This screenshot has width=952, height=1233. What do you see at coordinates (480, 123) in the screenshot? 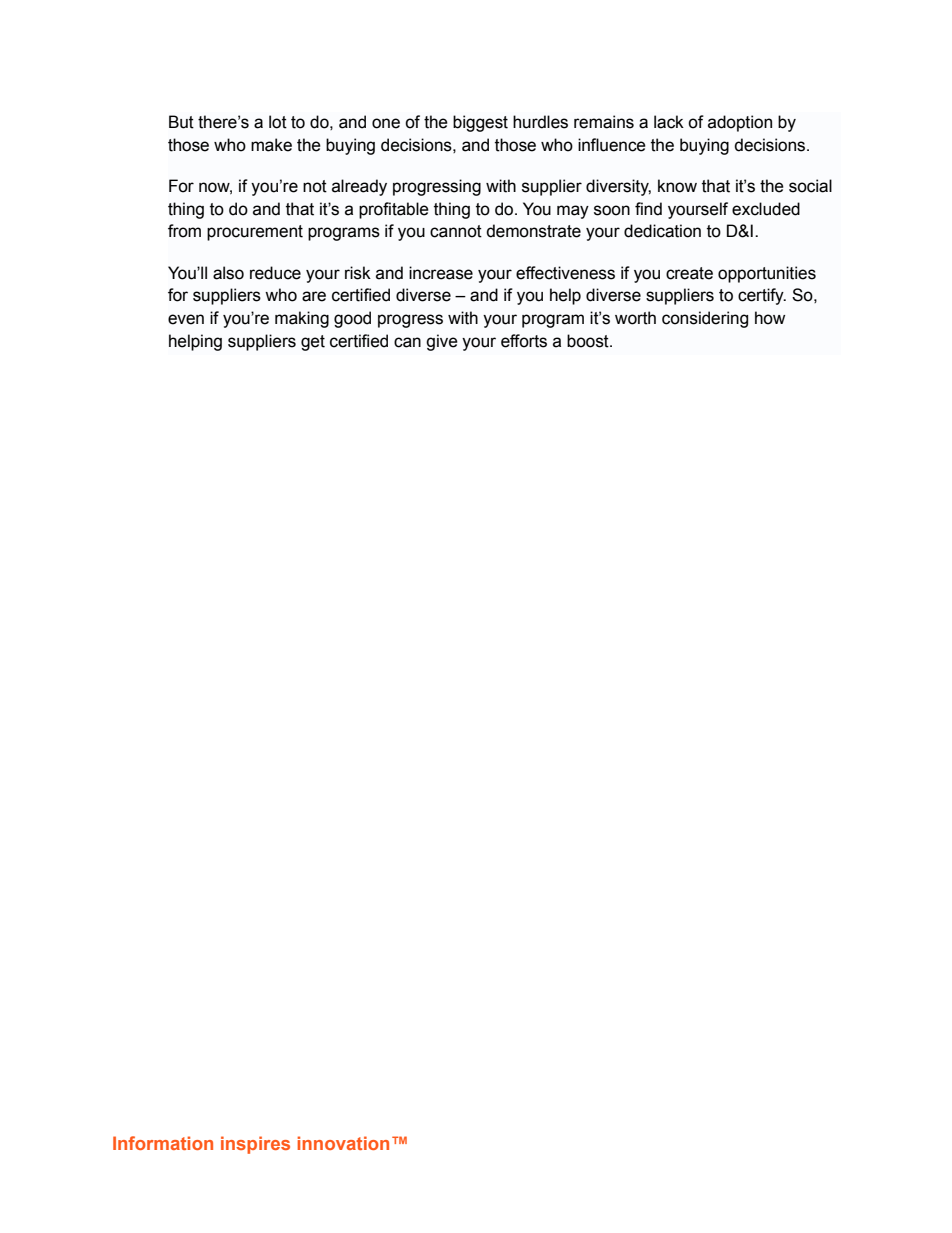
I see `biggest` at bounding box center [480, 123].
